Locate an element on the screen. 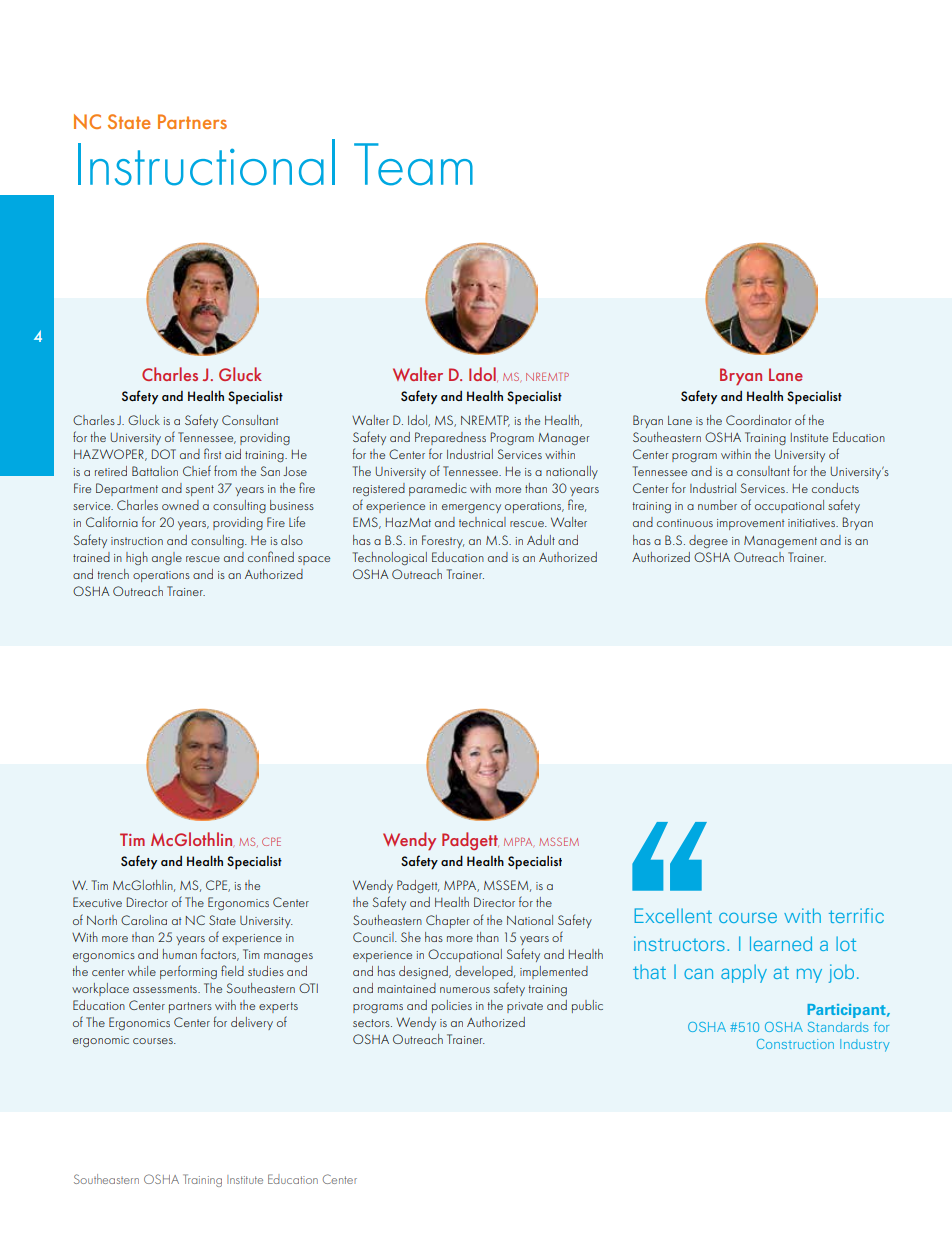 The image size is (952, 1233). terrific is located at coordinates (856, 915).
